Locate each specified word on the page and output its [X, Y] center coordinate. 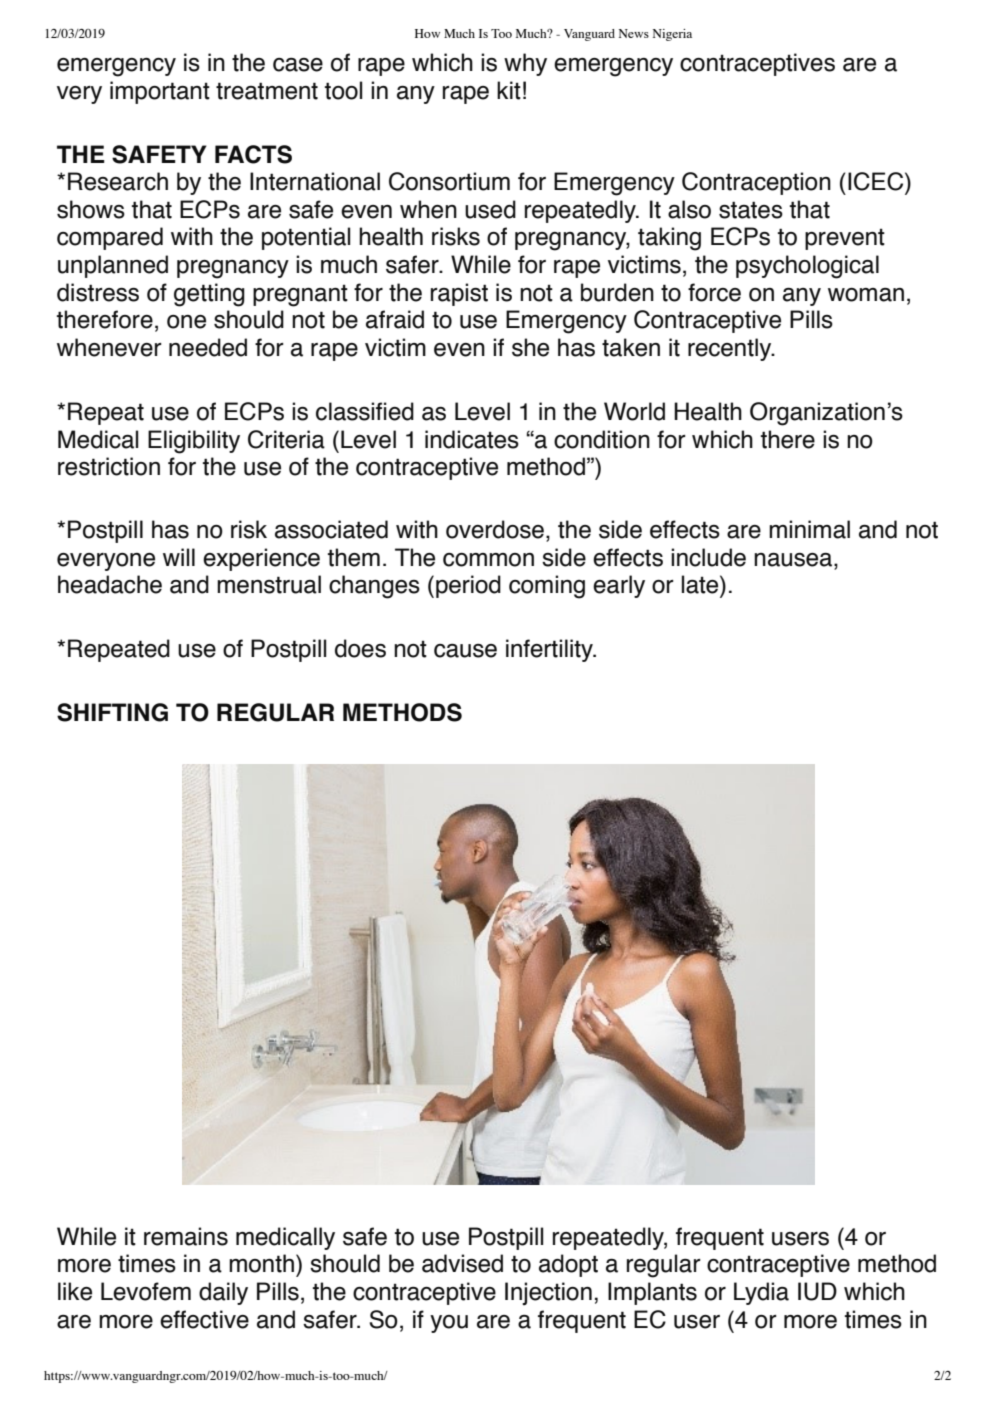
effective [204, 1319]
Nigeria [672, 35]
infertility [550, 650]
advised [462, 1263]
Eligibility [194, 442]
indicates [472, 439]
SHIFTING [112, 712]
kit [509, 90]
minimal [809, 529]
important [160, 92]
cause [465, 651]
